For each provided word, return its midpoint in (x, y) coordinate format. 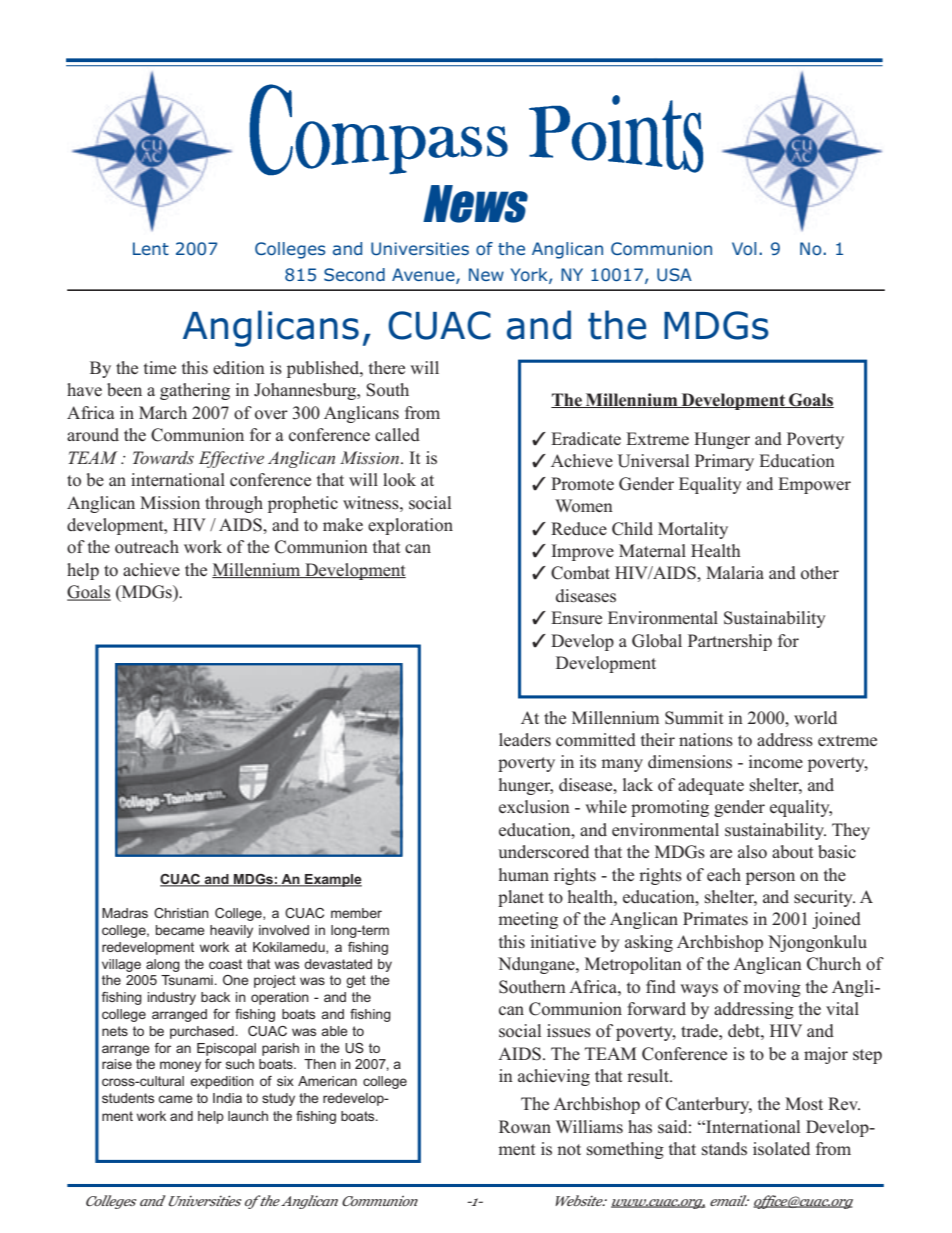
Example (332, 880)
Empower (814, 485)
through (234, 504)
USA (674, 275)
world (815, 718)
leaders (525, 740)
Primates (715, 919)
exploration (410, 526)
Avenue (424, 276)
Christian (181, 913)
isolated (781, 1149)
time (160, 367)
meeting (528, 920)
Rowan (525, 1127)
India (227, 1098)
